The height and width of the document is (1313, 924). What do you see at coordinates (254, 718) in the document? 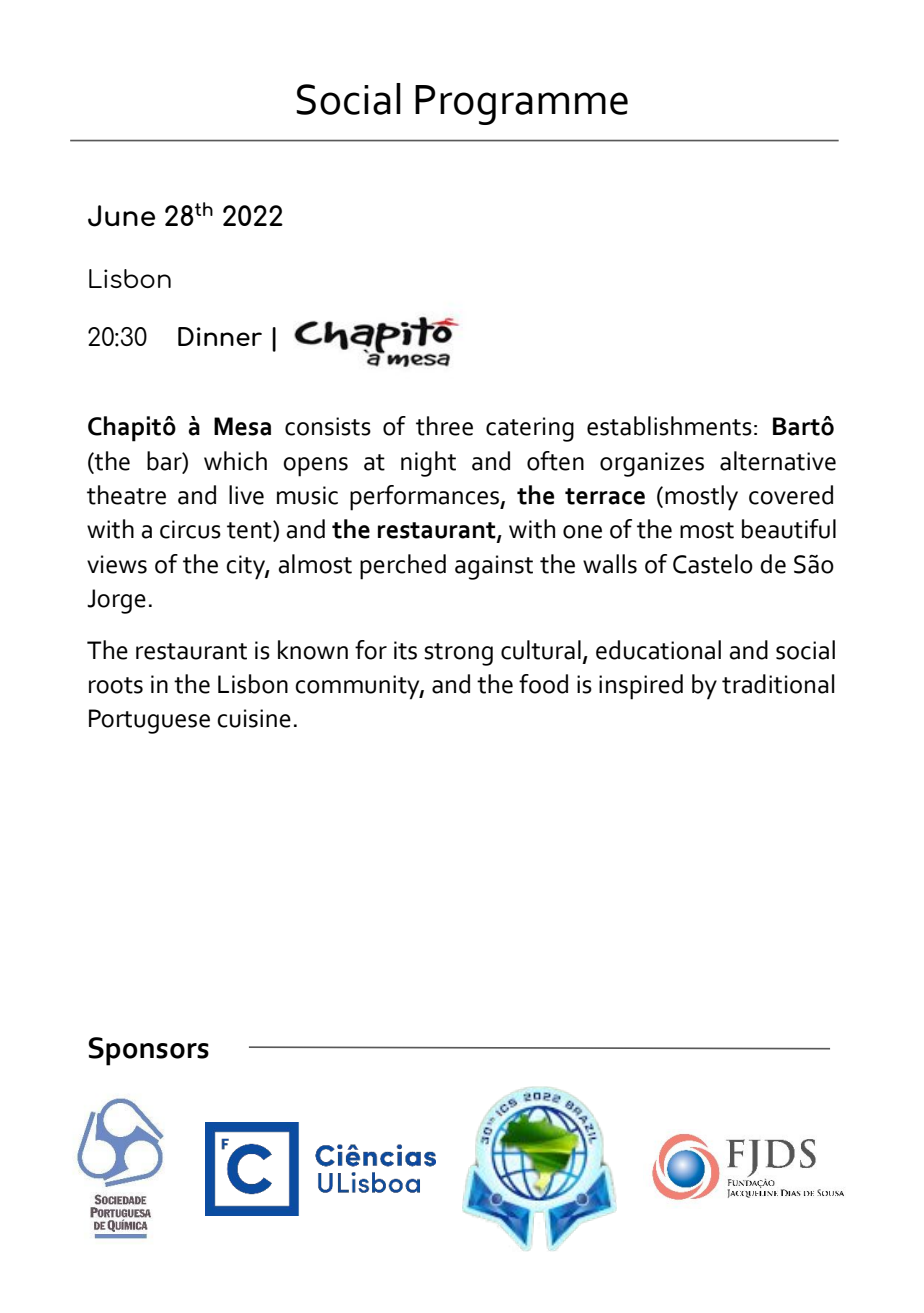
I see `cuisine` at bounding box center [254, 718].
